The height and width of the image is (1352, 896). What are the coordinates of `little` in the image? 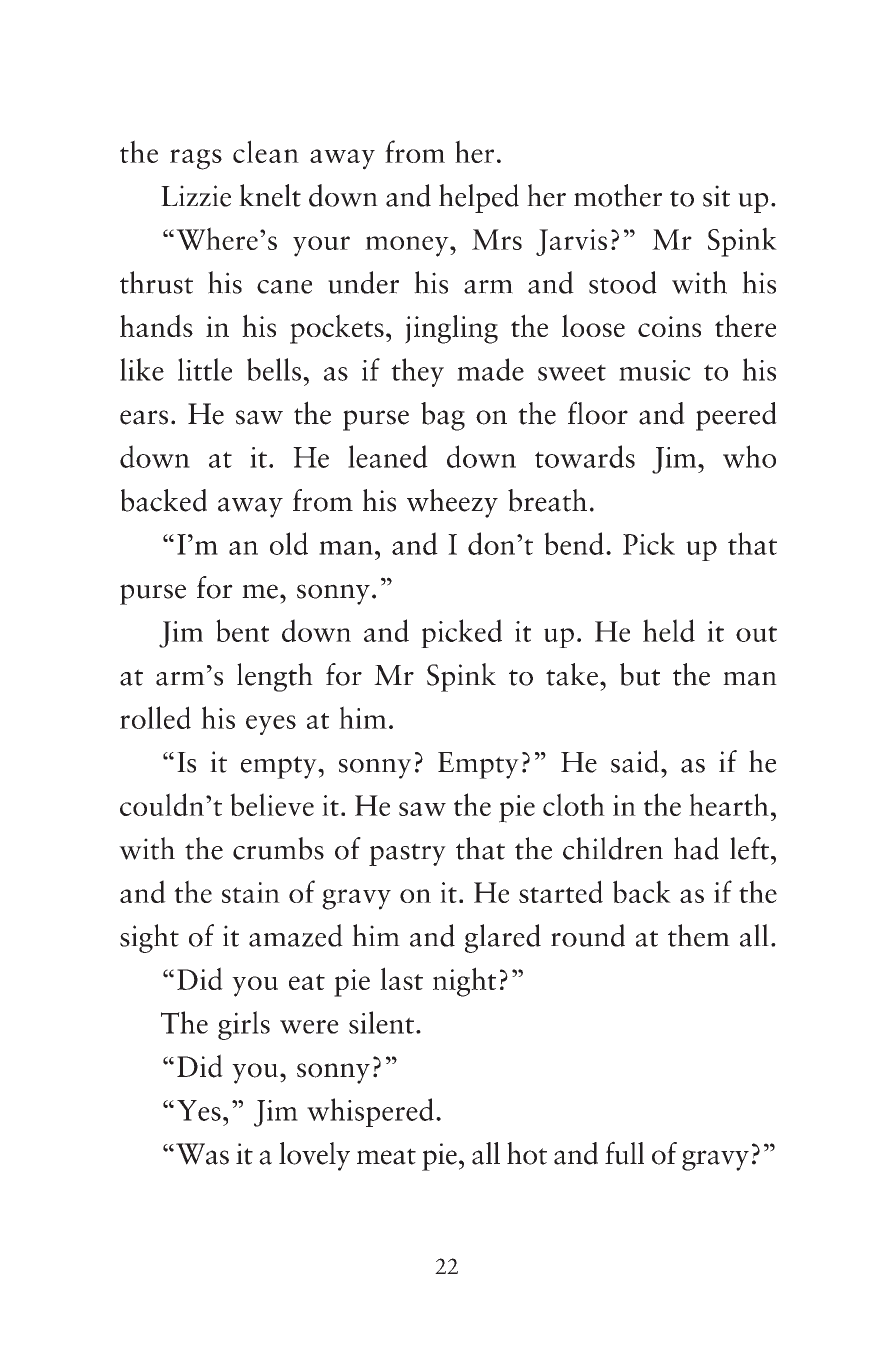 It's located at (205, 369).
